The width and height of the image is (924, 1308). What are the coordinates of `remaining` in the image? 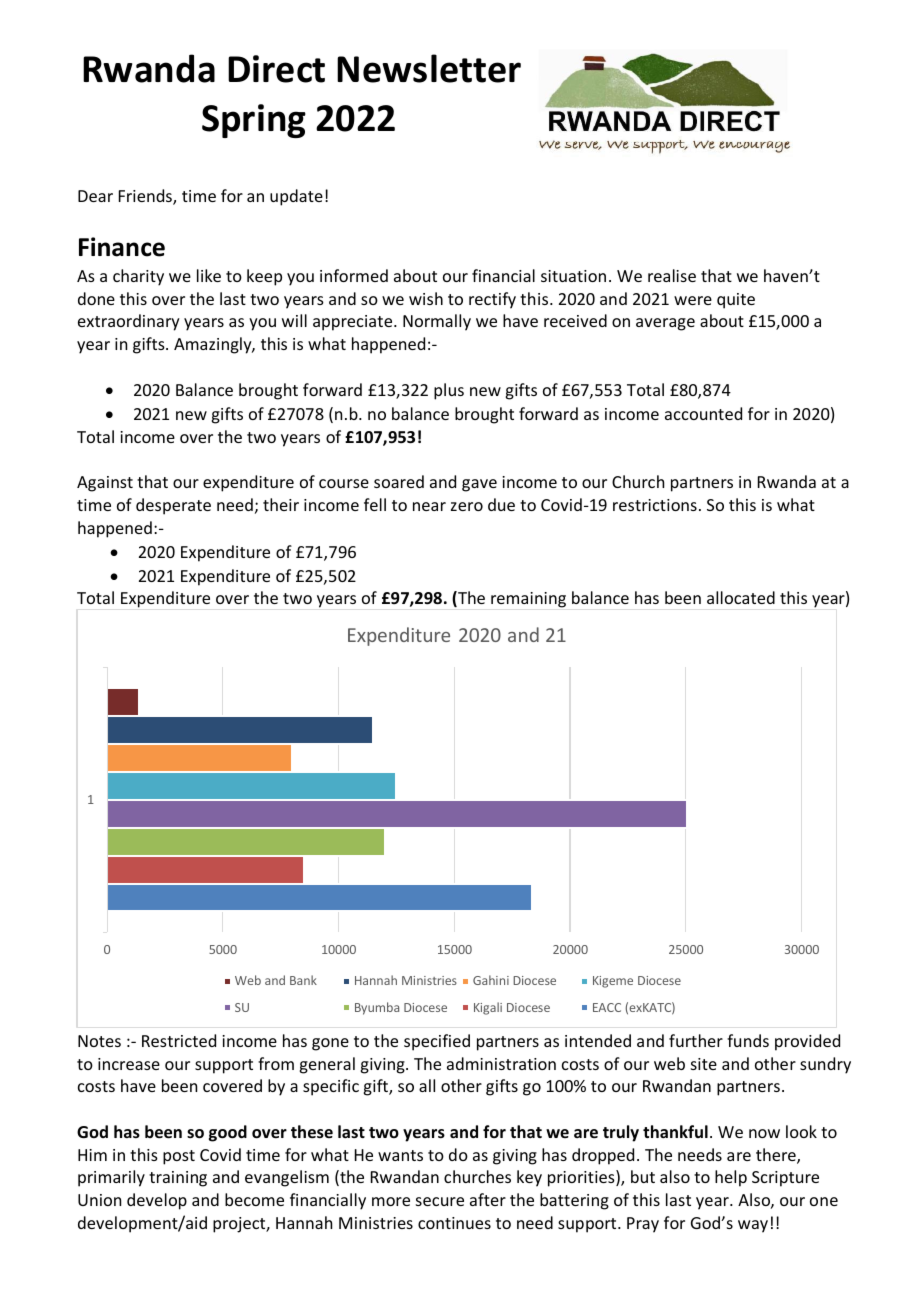 It's located at (528, 600).
